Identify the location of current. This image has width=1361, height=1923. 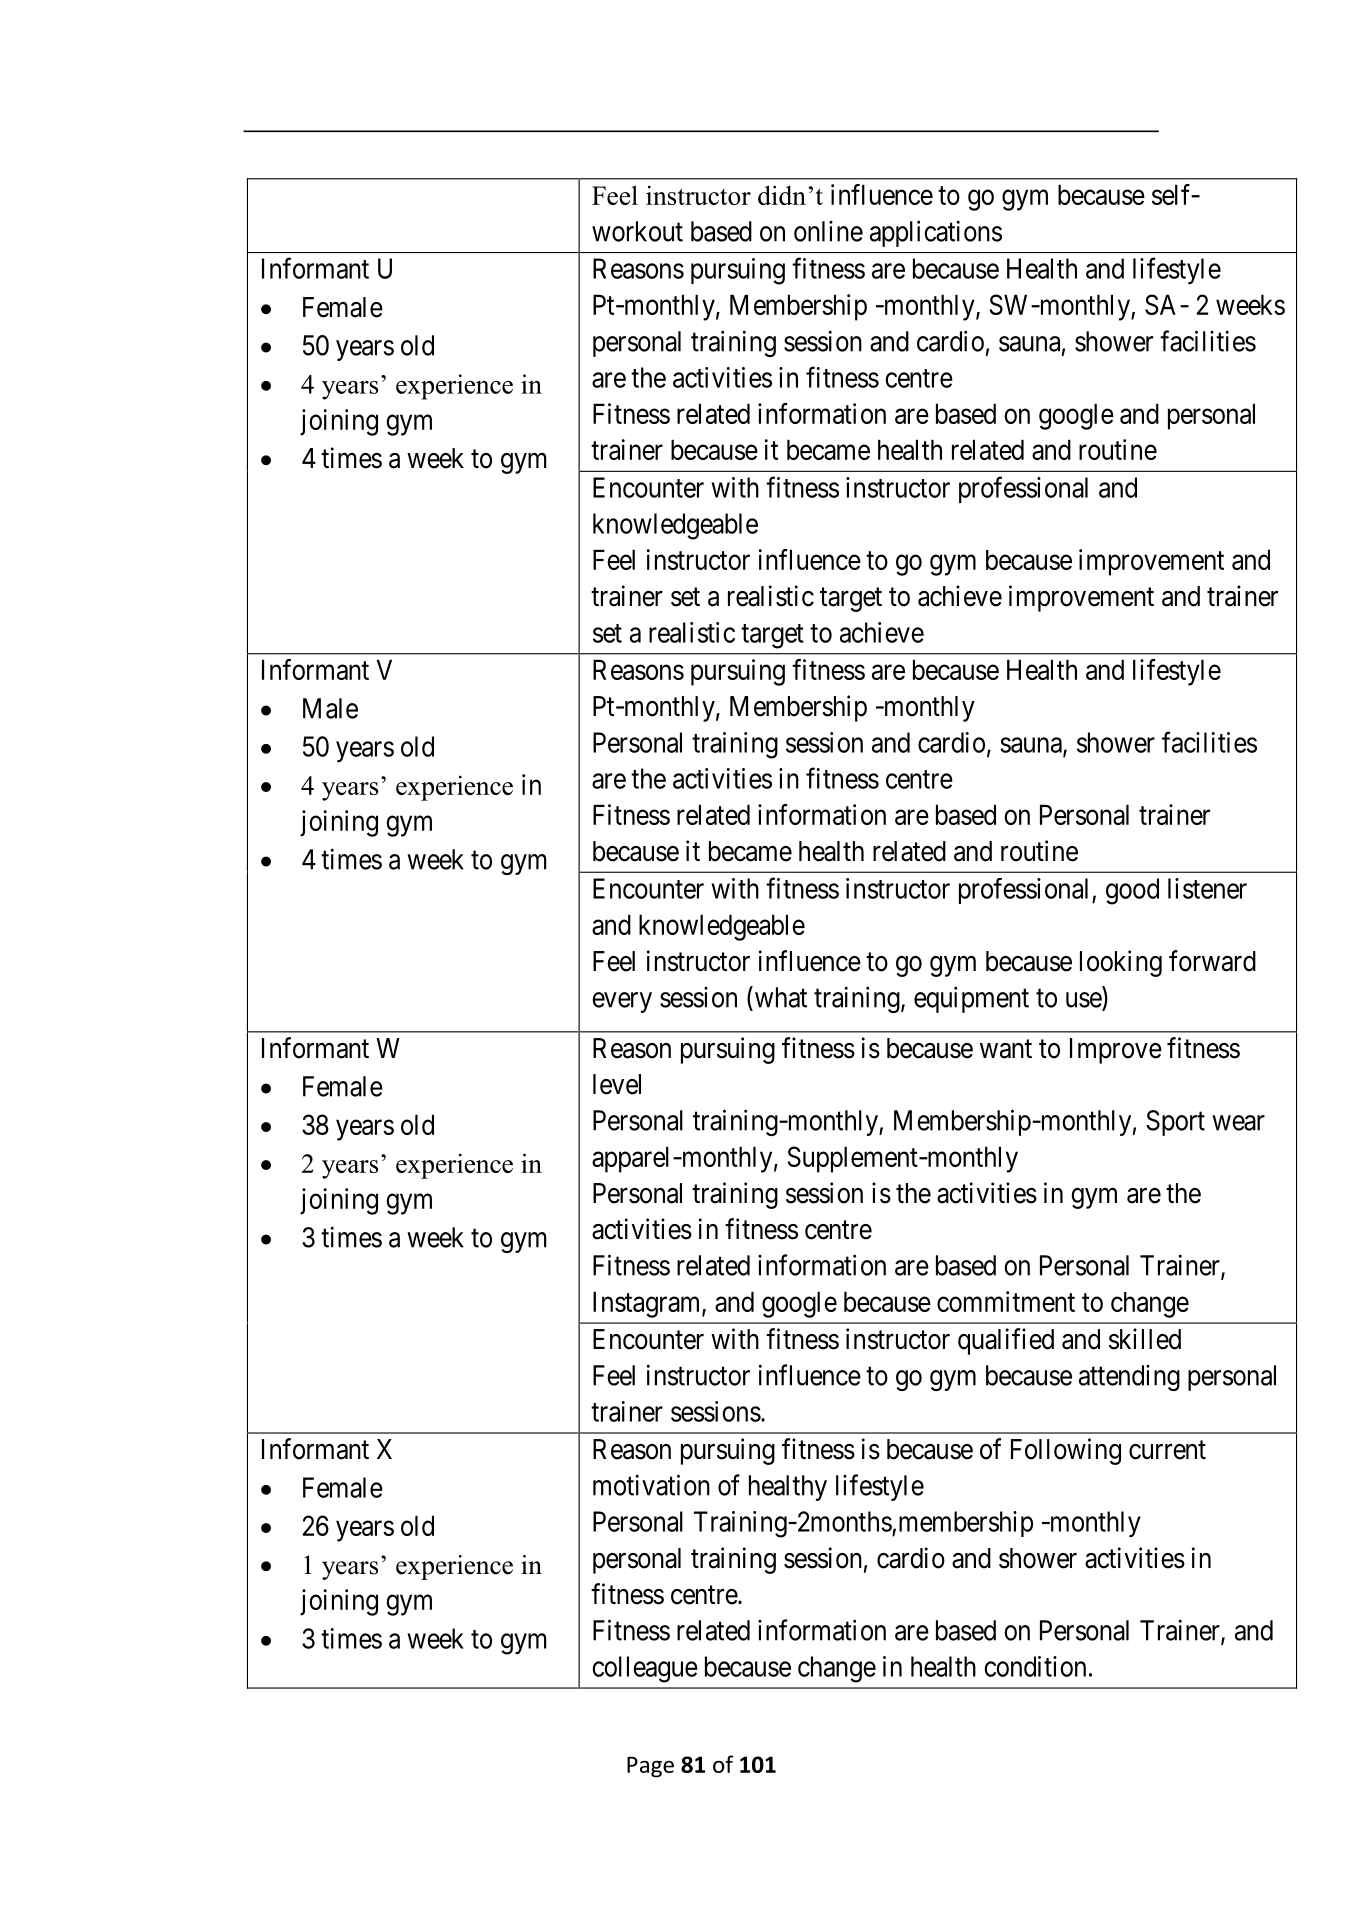
(1167, 1450).
